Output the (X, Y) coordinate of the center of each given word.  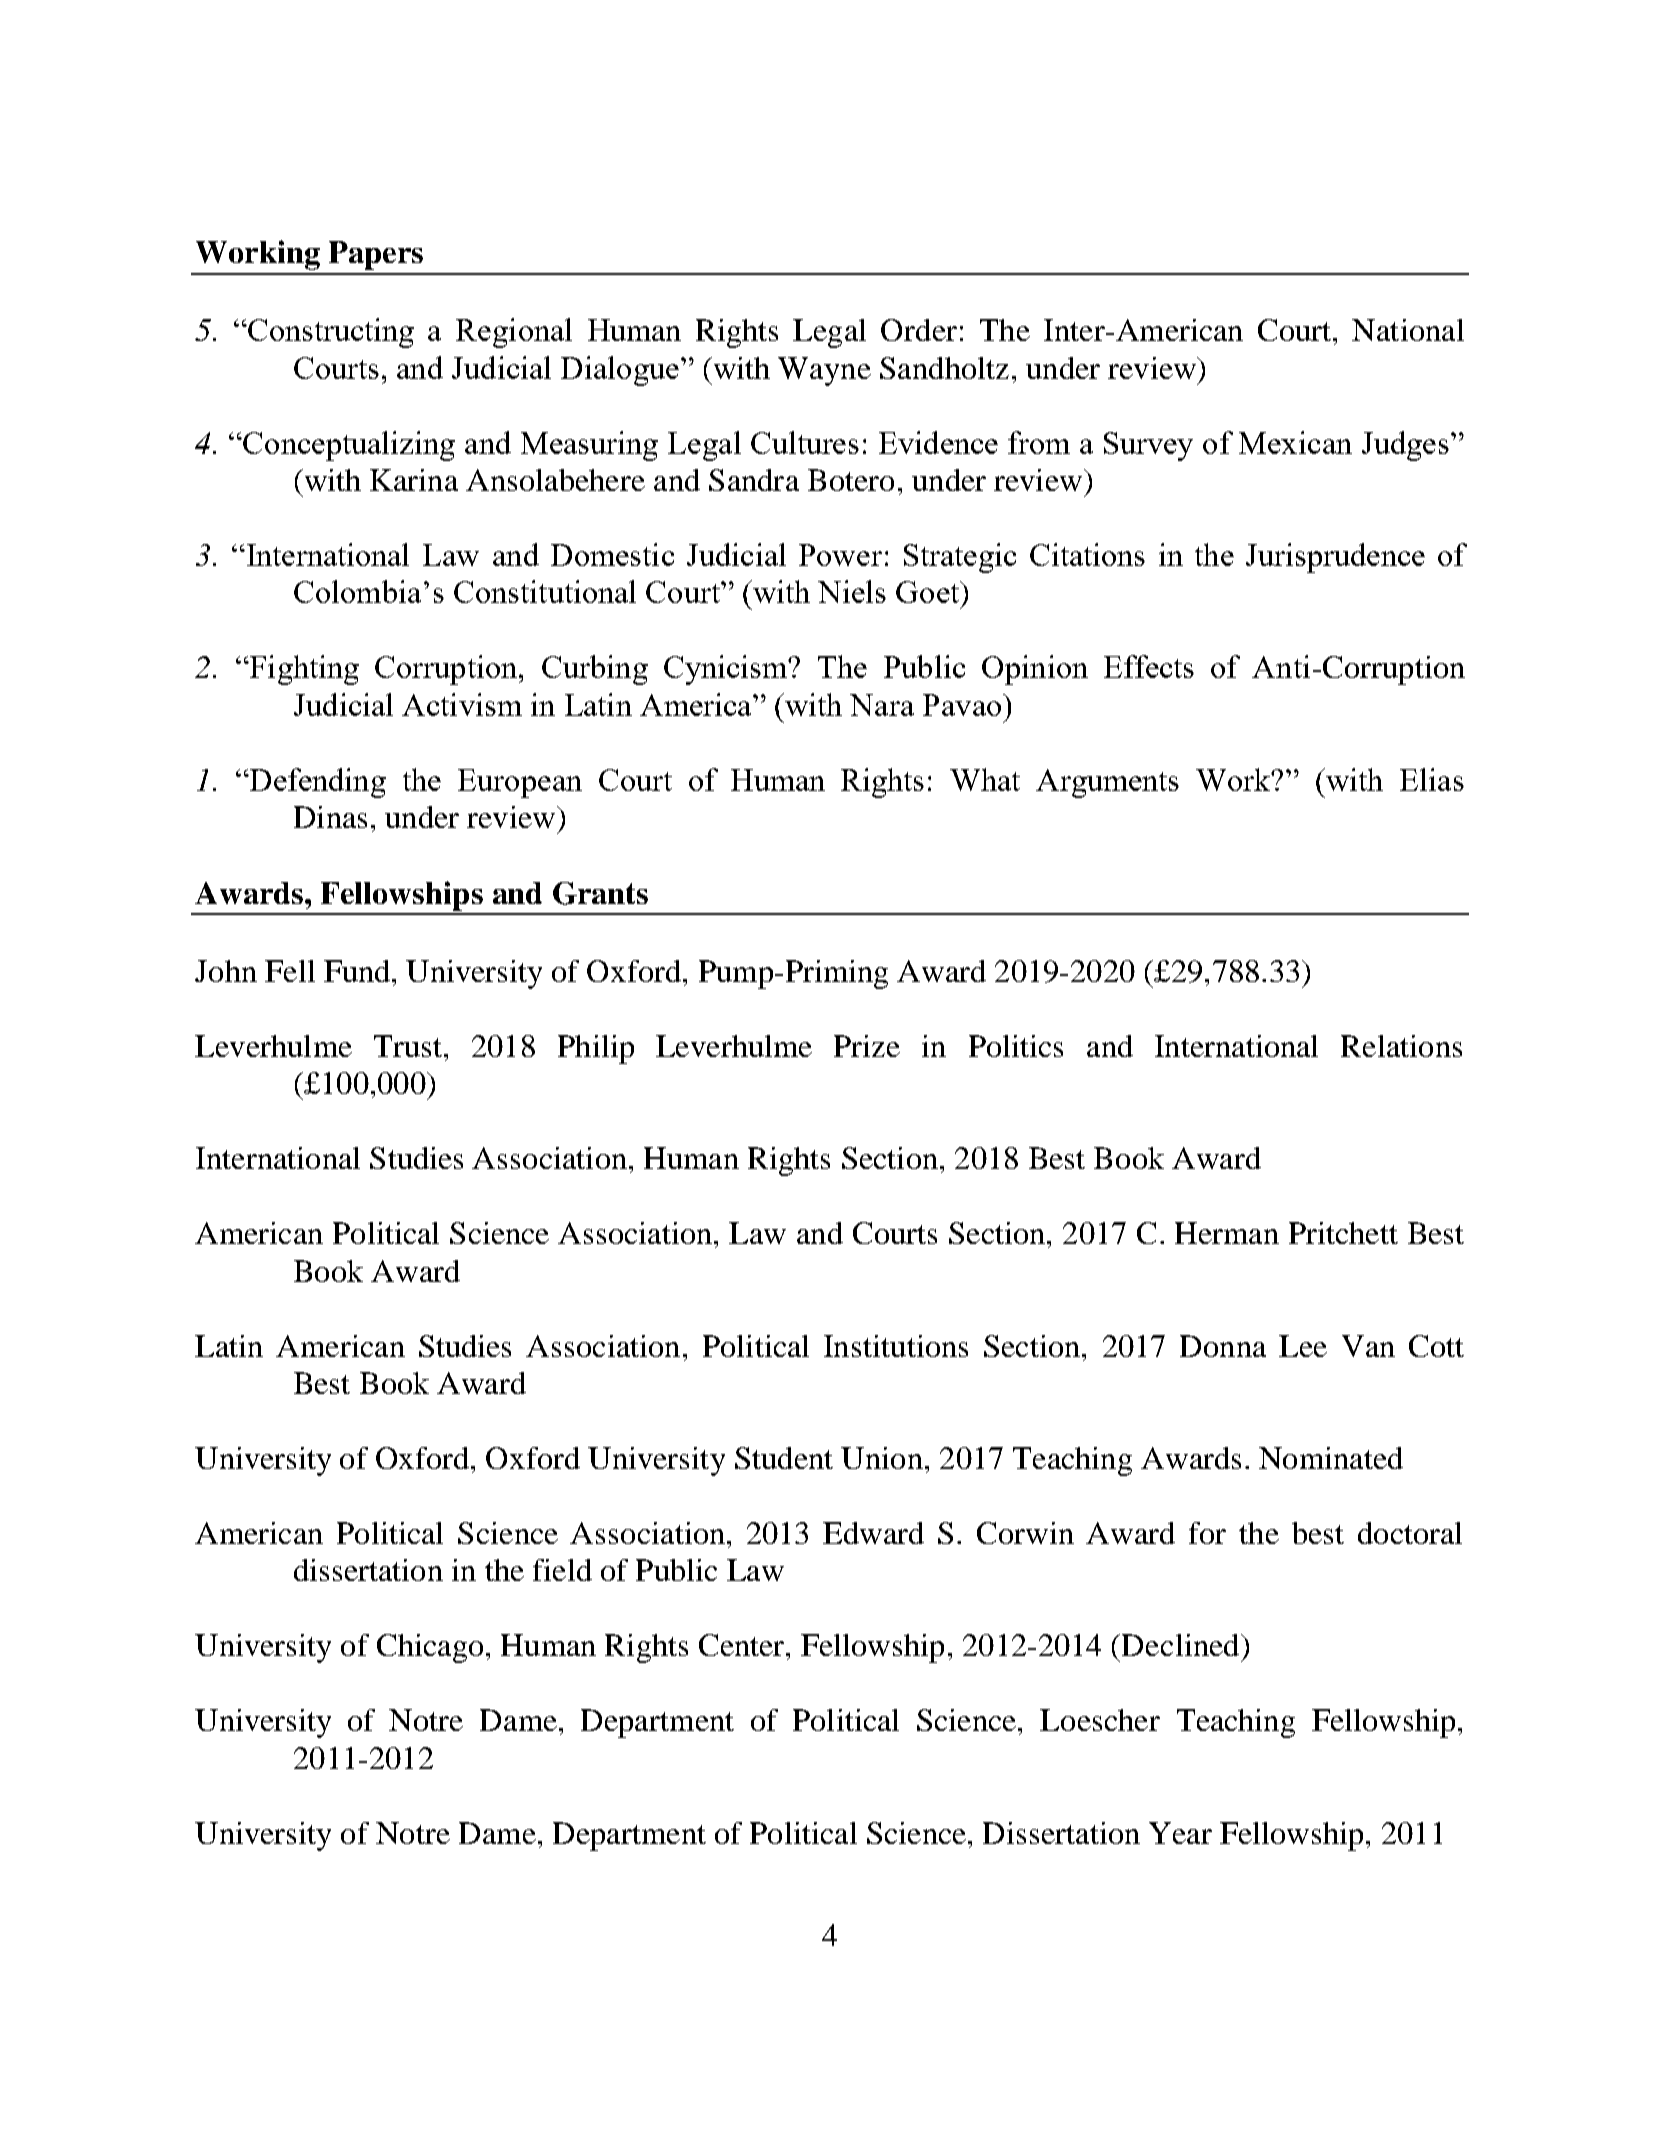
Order (919, 330)
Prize (867, 1046)
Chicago (430, 1648)
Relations (1401, 1046)
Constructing (330, 333)
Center (743, 1645)
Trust (408, 1046)
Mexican (1295, 442)
